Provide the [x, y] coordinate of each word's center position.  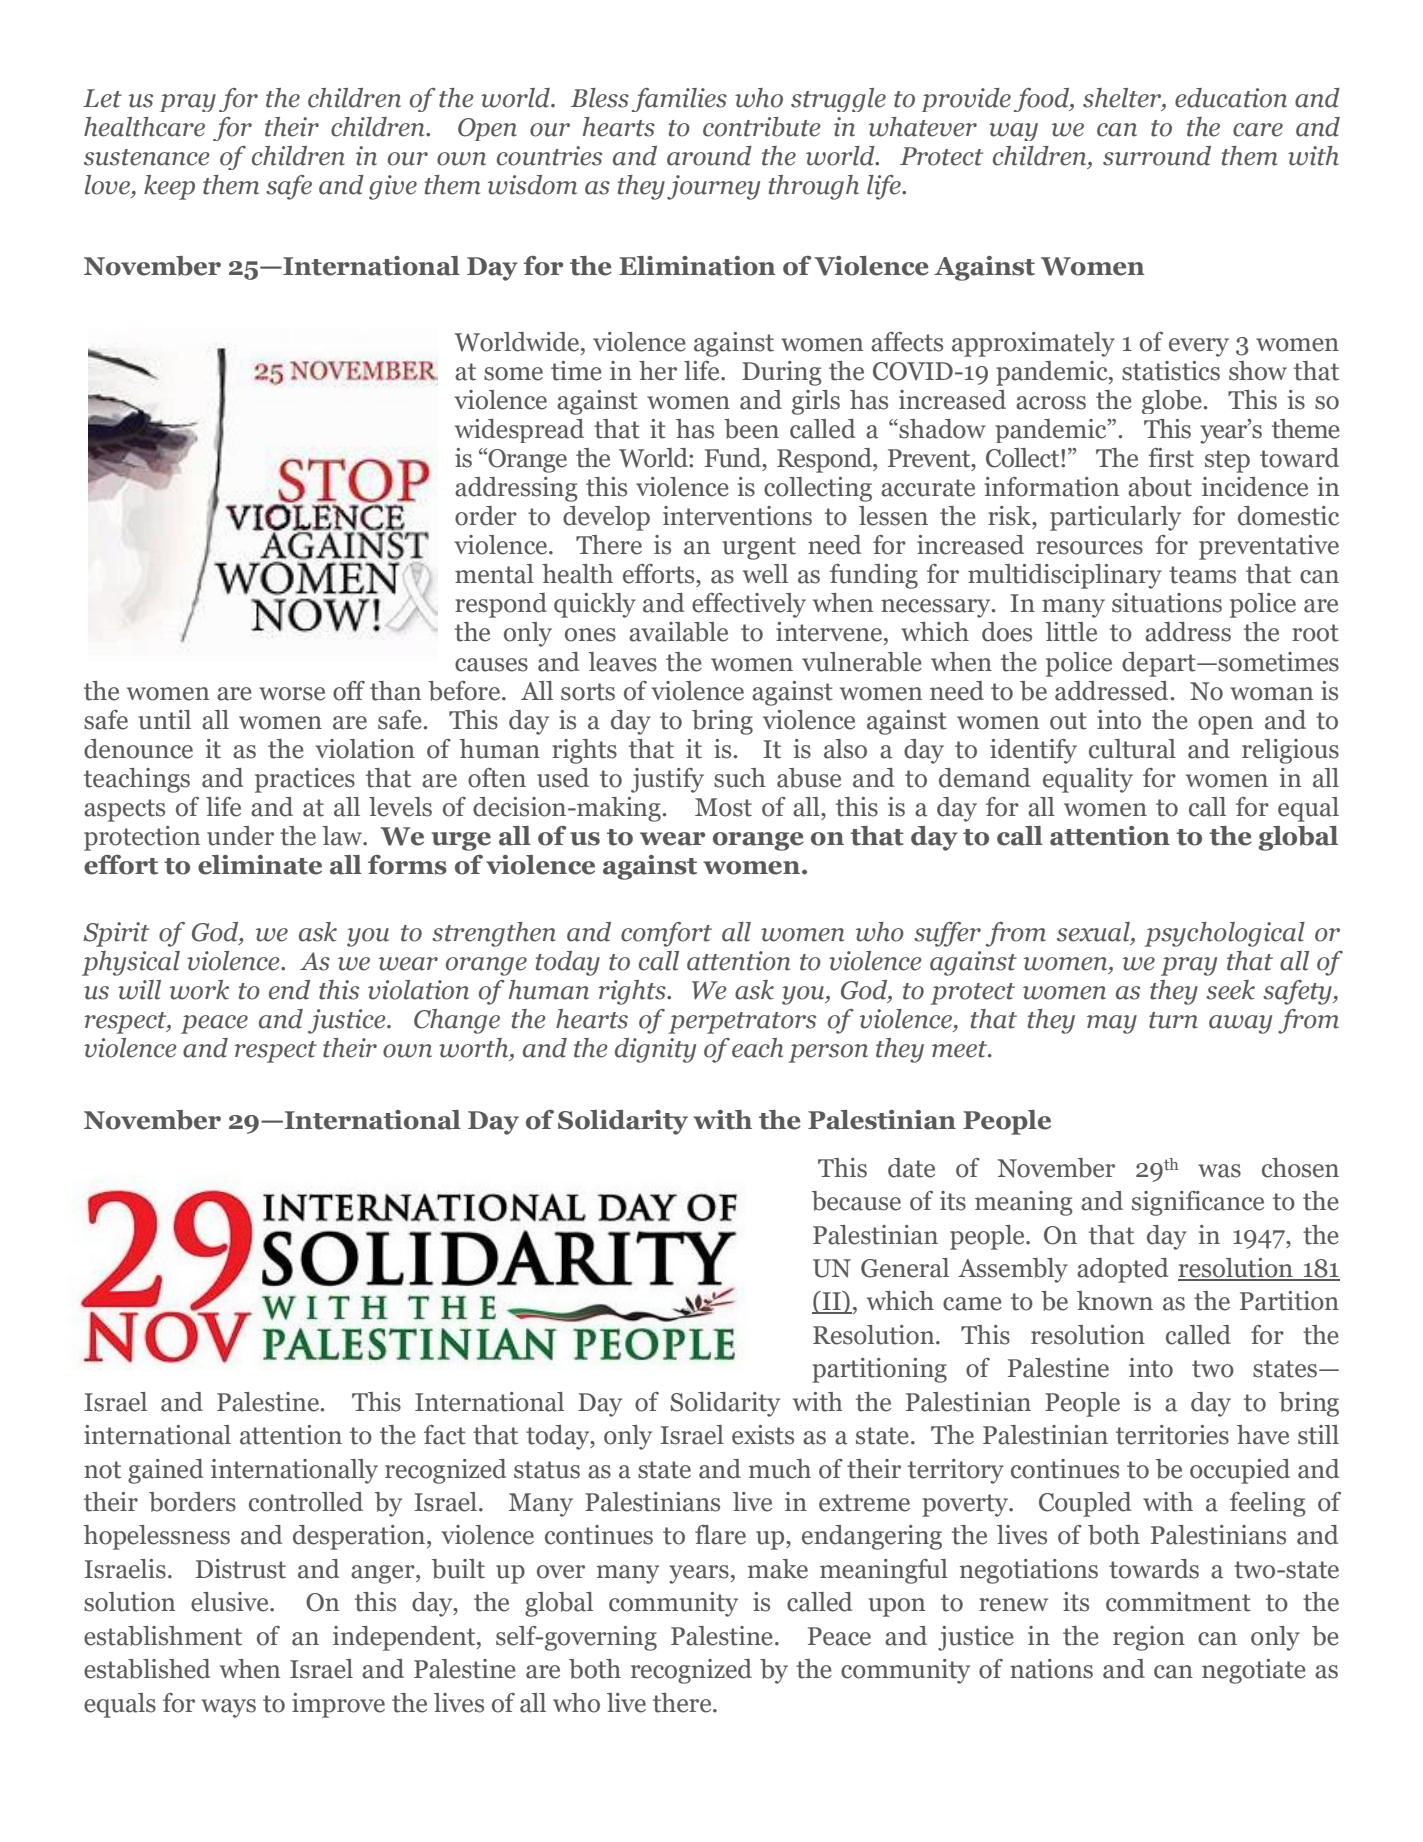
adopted [1123, 1270]
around [709, 156]
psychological [1224, 934]
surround [1157, 156]
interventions [737, 516]
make [778, 1569]
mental [494, 574]
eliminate [260, 865]
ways [228, 1708]
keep [169, 187]
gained [166, 1471]
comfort [666, 934]
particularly [1115, 518]
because [856, 1201]
